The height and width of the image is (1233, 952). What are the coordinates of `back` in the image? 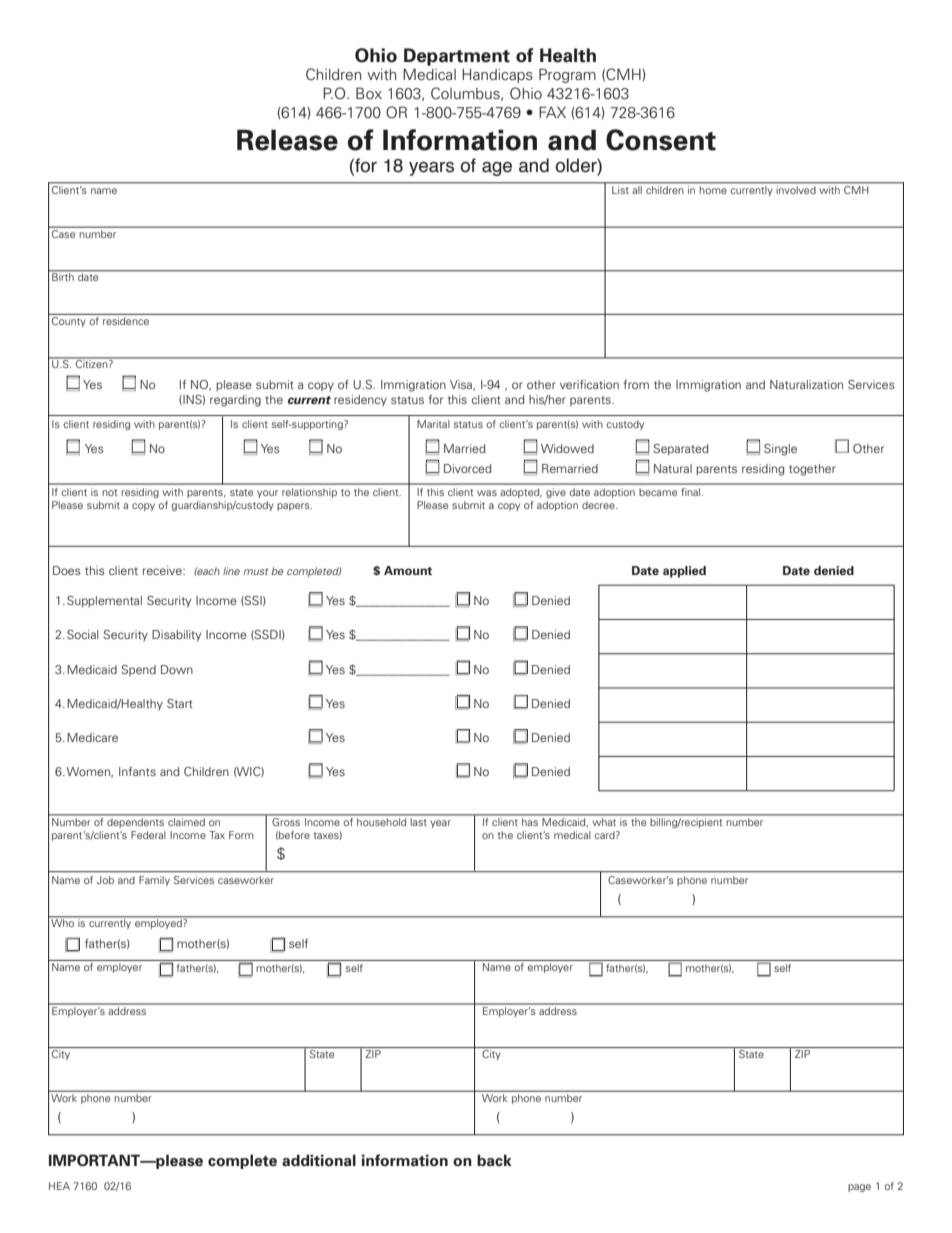 It's located at (494, 1160).
